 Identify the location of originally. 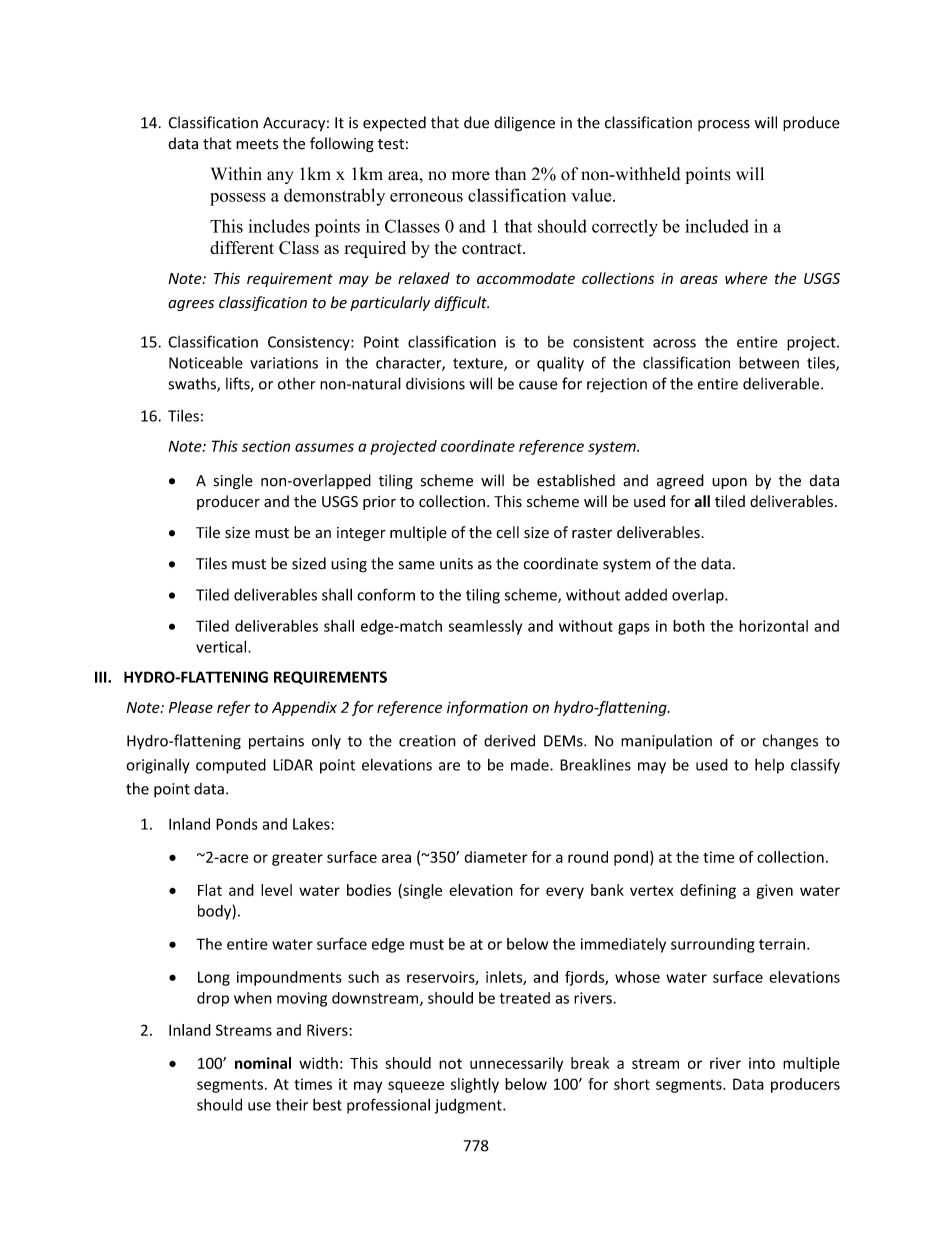
(158, 766).
